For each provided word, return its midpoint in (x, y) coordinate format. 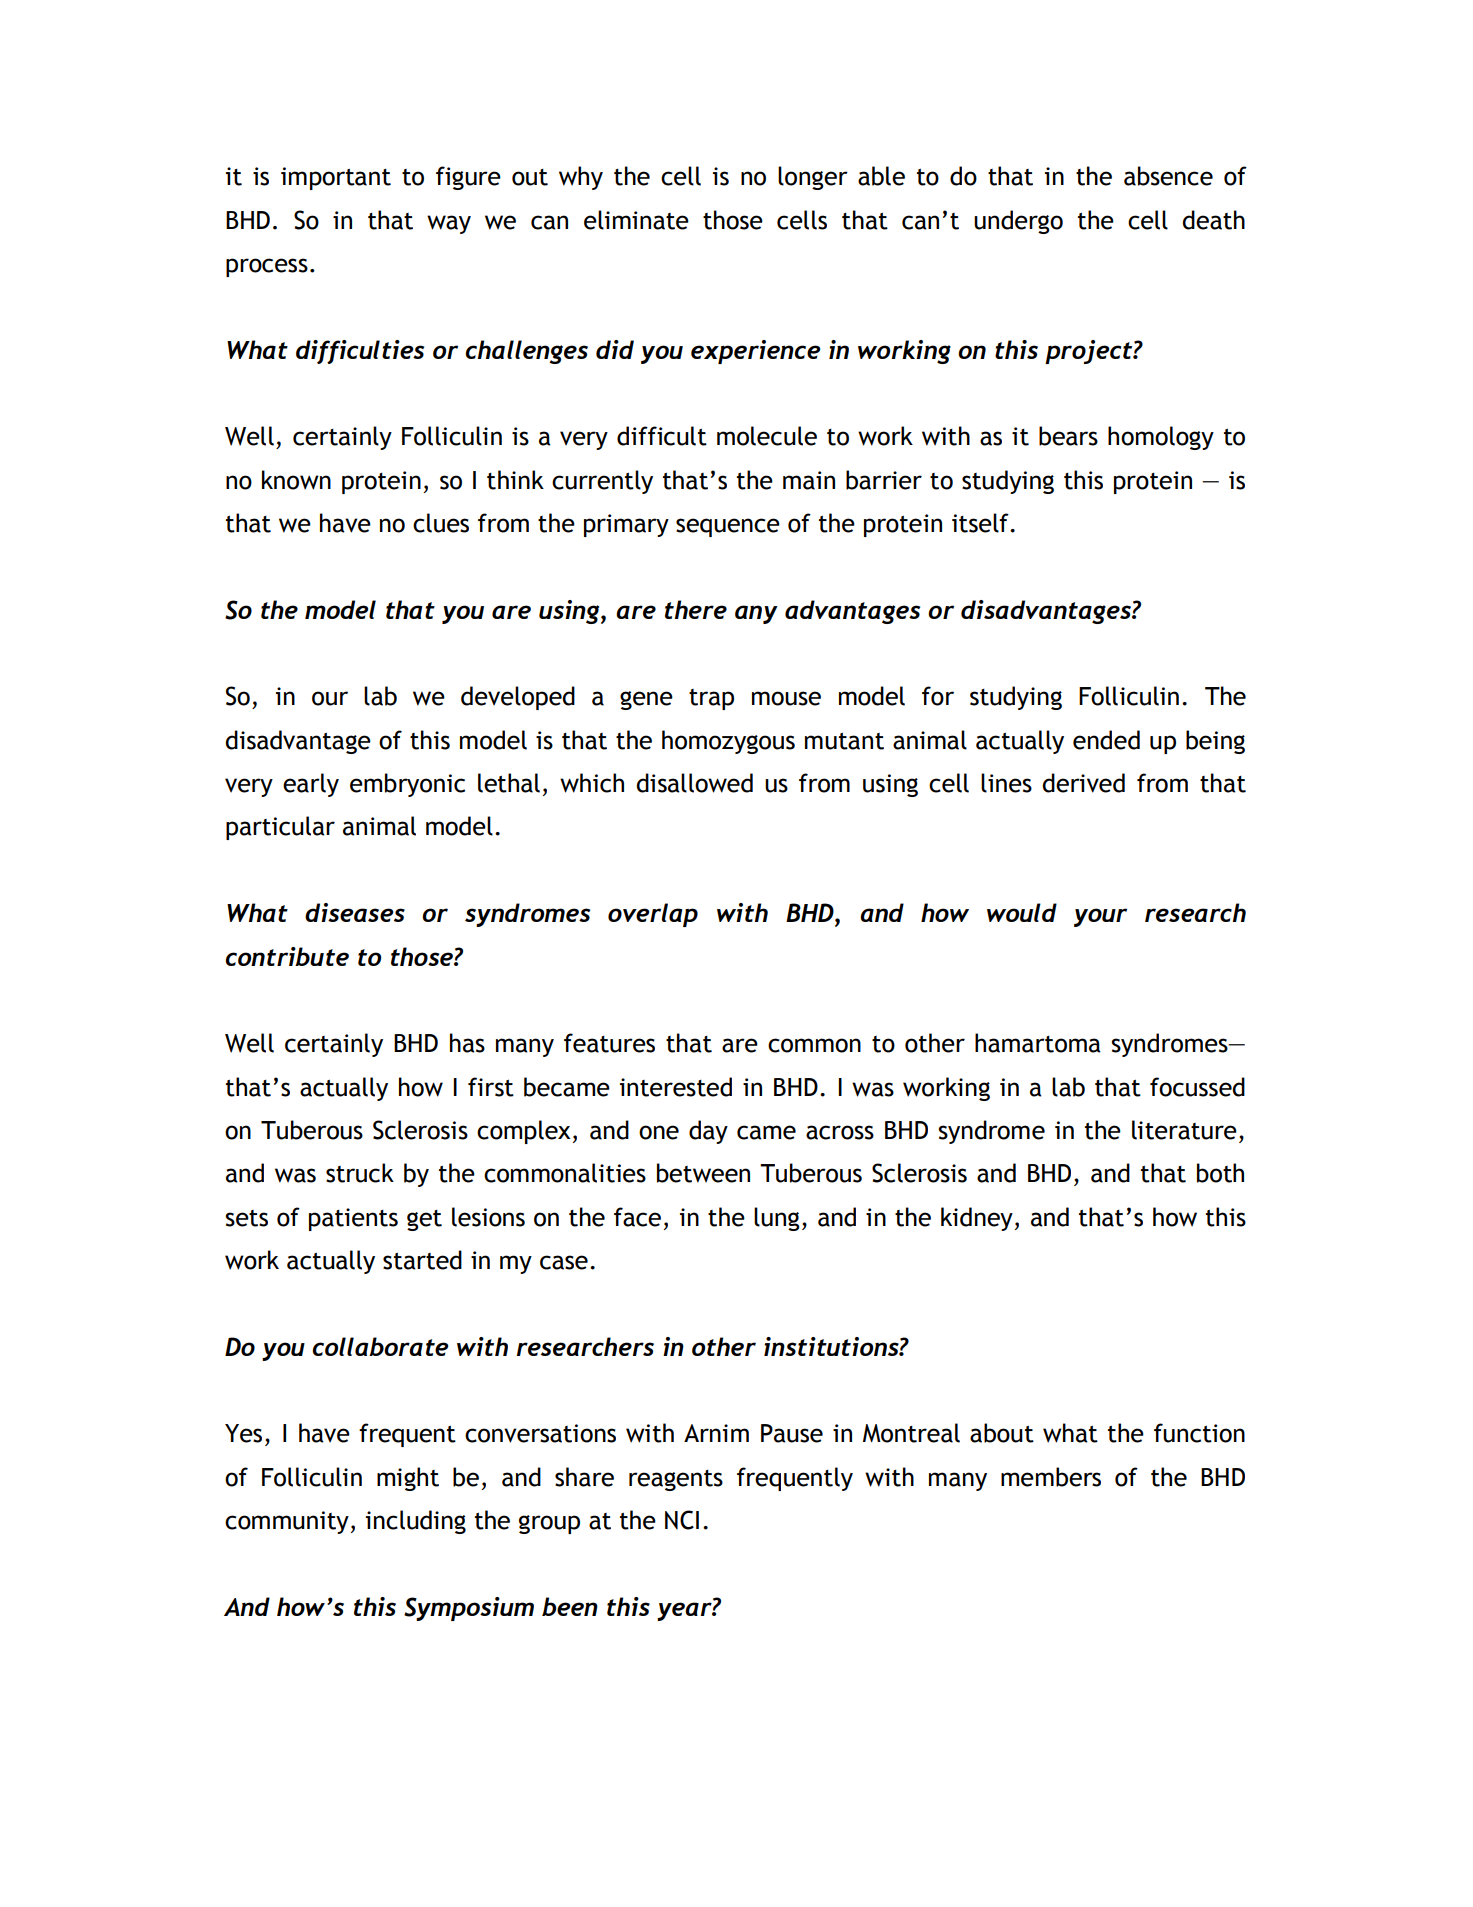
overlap (653, 915)
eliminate (636, 220)
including (416, 1522)
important (336, 178)
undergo (1018, 222)
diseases (355, 912)
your (1100, 917)
